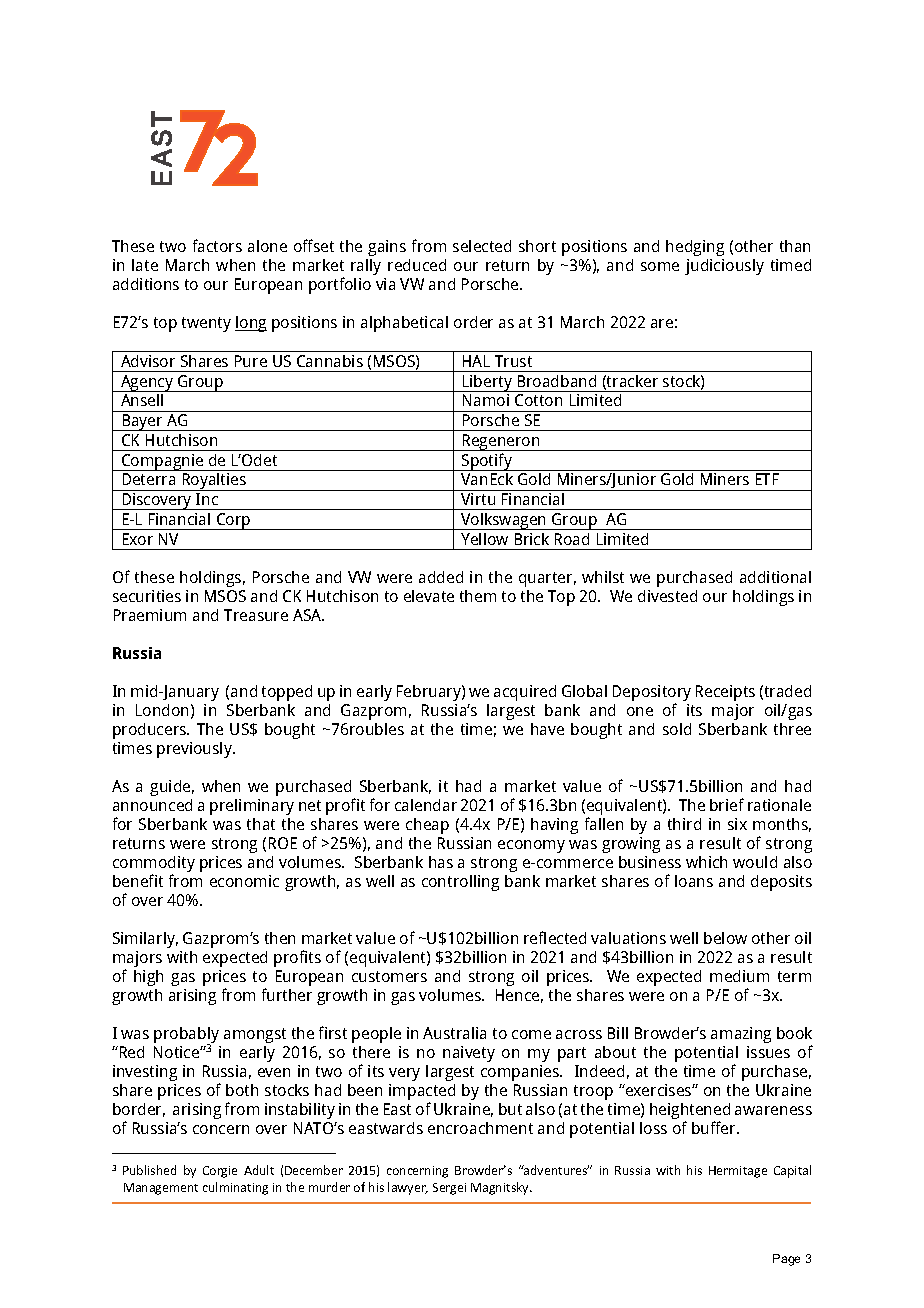  Describe the element at coordinates (725, 938) in the screenshot. I see `below` at that location.
